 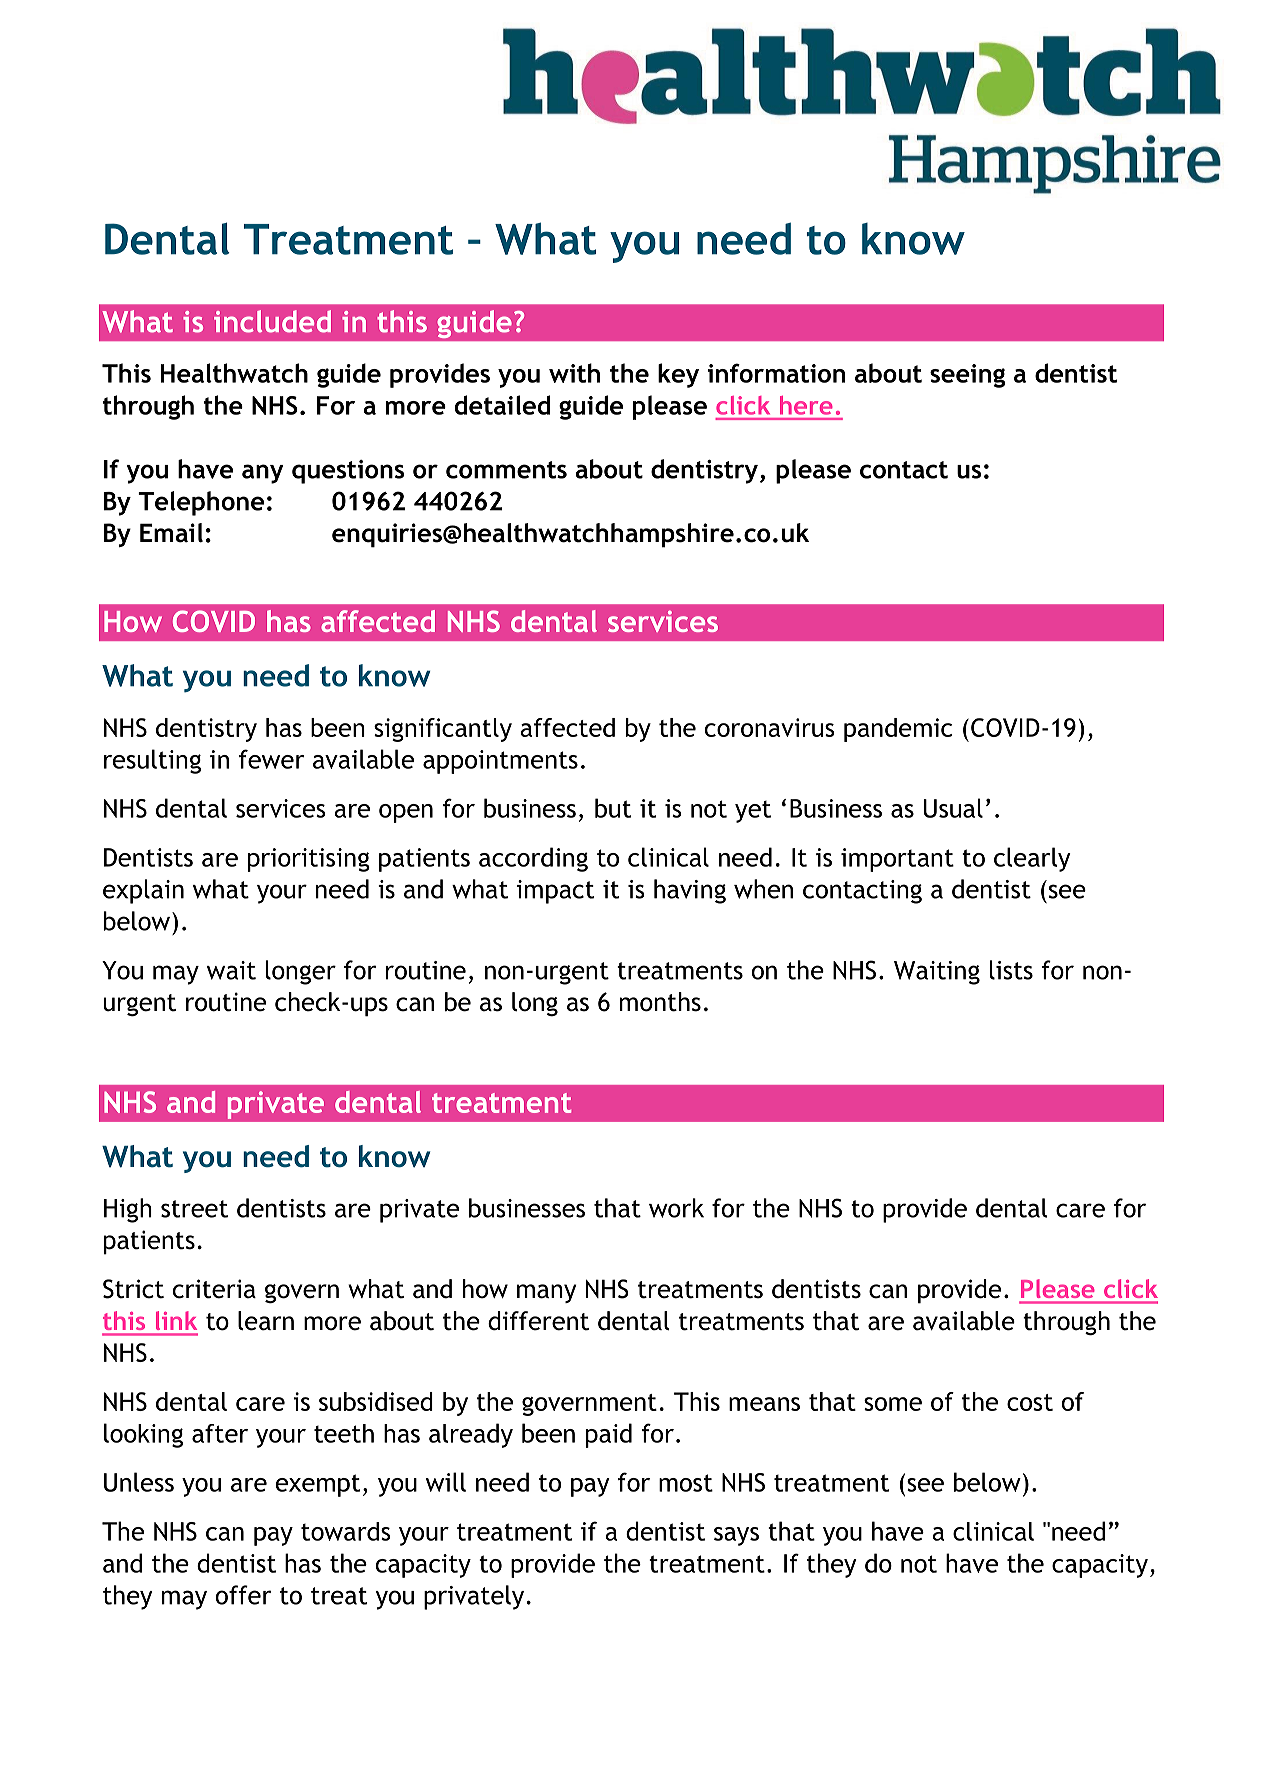 What do you see at coordinates (574, 373) in the image?
I see `with` at bounding box center [574, 373].
